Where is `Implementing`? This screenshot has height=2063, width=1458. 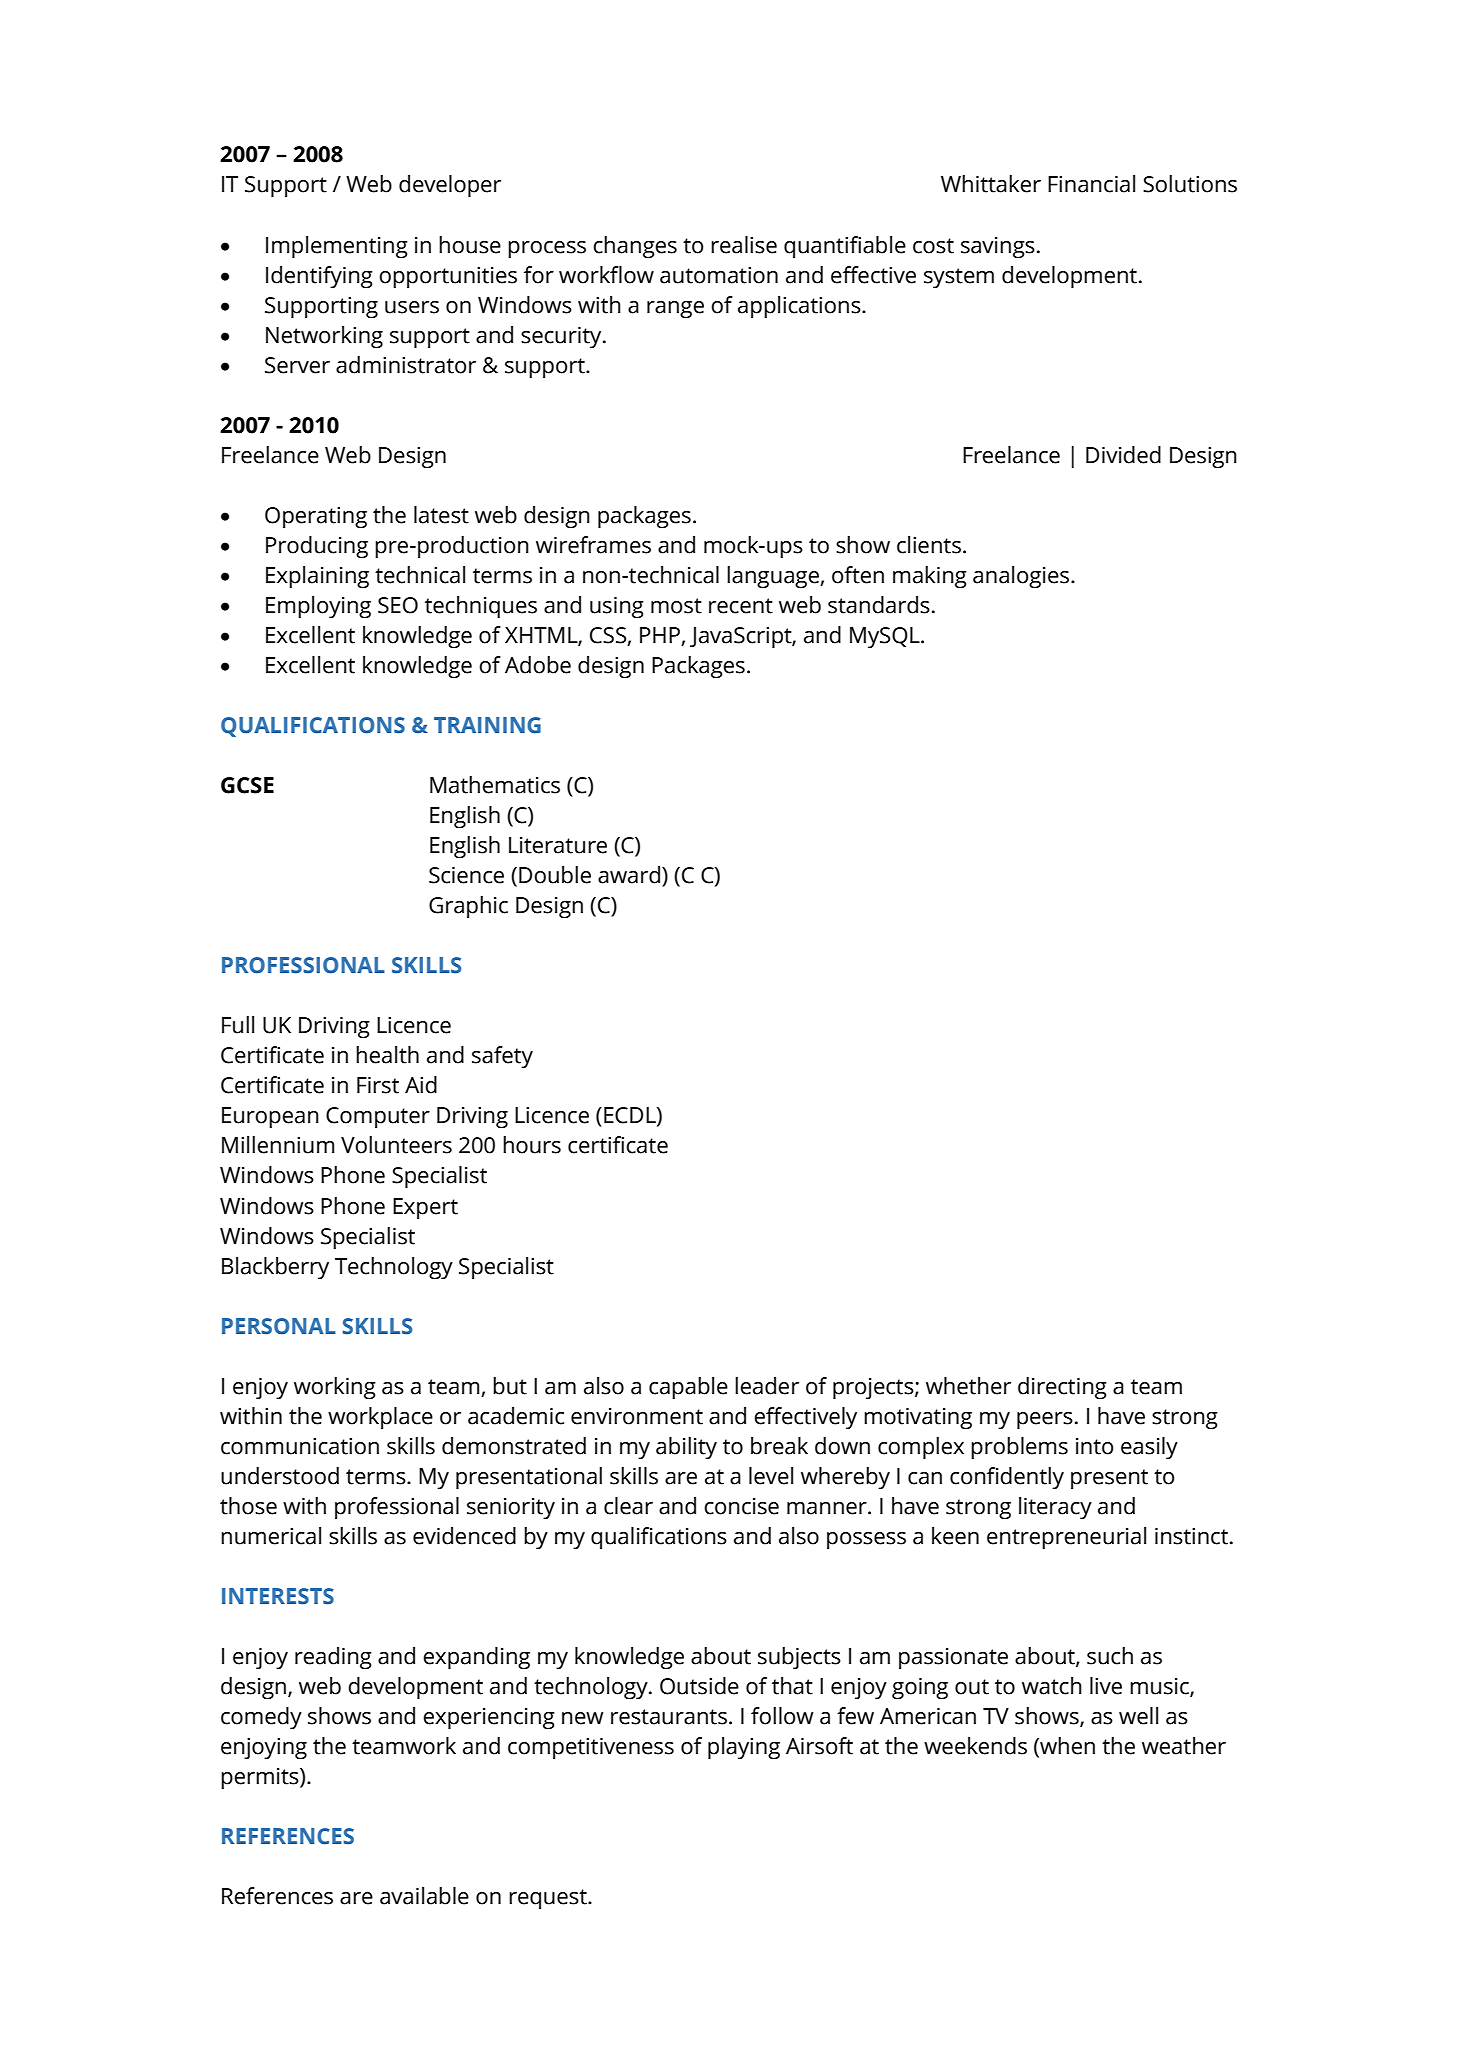
Implementing is located at coordinates (337, 247).
